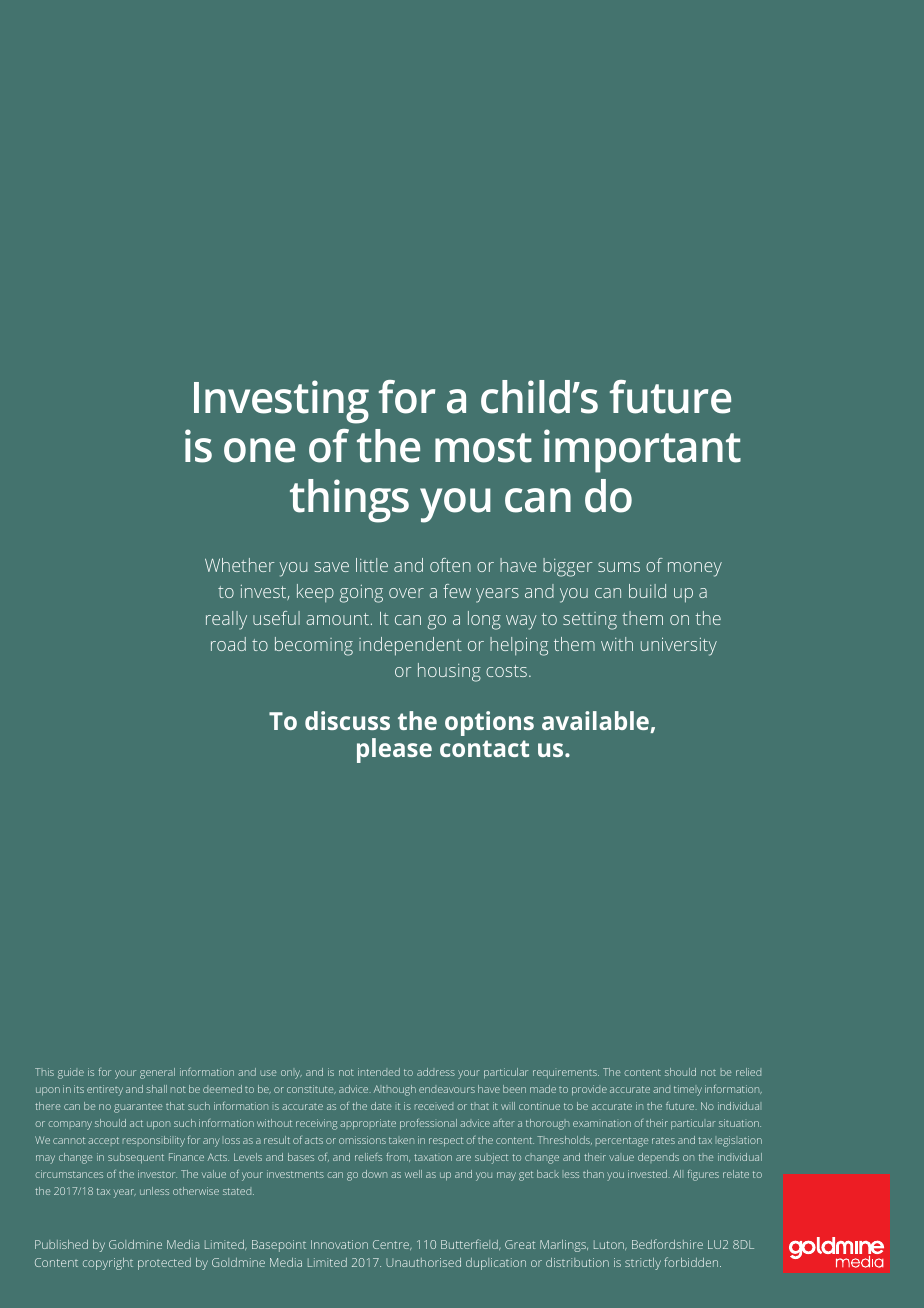 The height and width of the document is (1308, 924). What do you see at coordinates (394, 750) in the document?
I see `please` at bounding box center [394, 750].
